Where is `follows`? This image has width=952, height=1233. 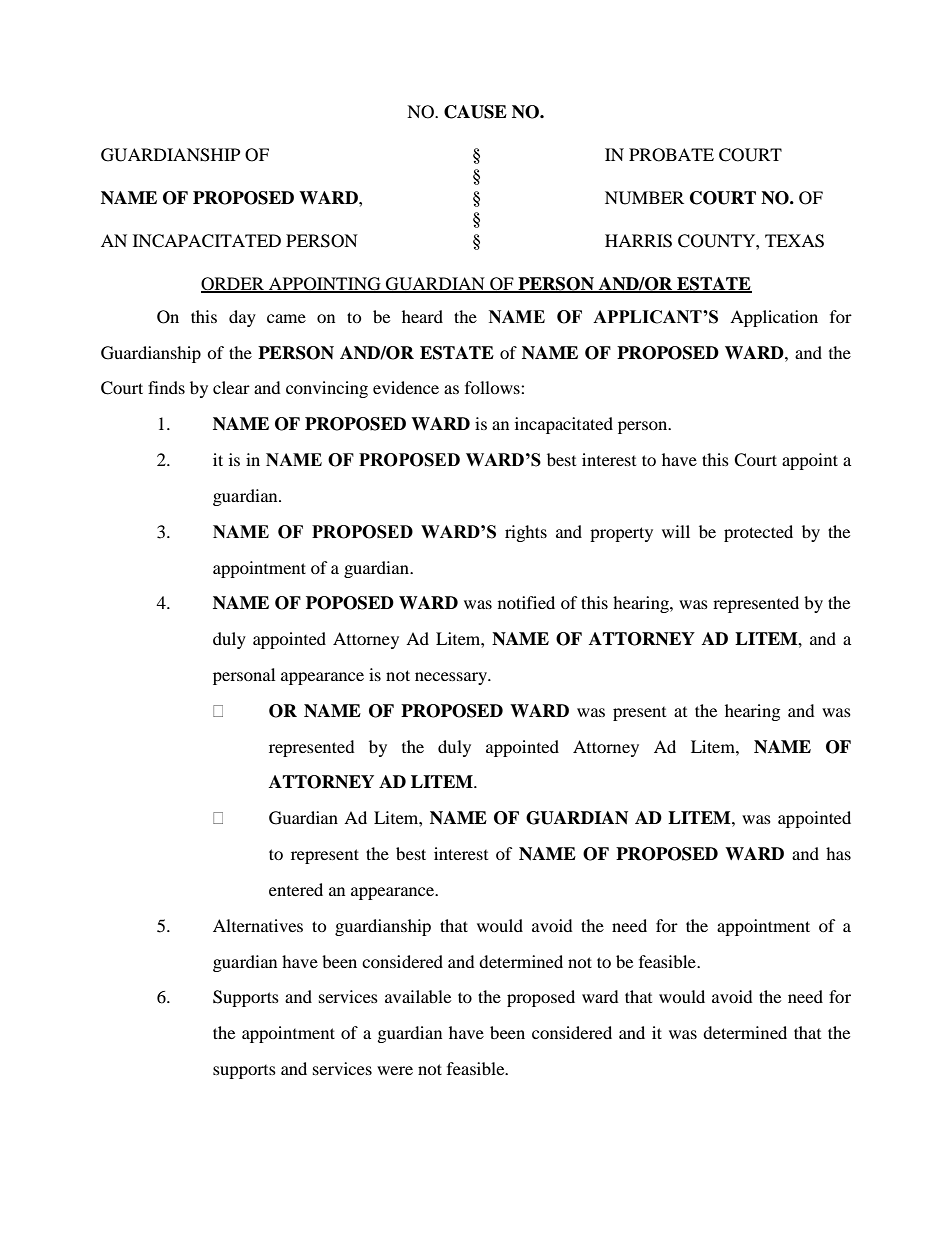 follows is located at coordinates (493, 387).
